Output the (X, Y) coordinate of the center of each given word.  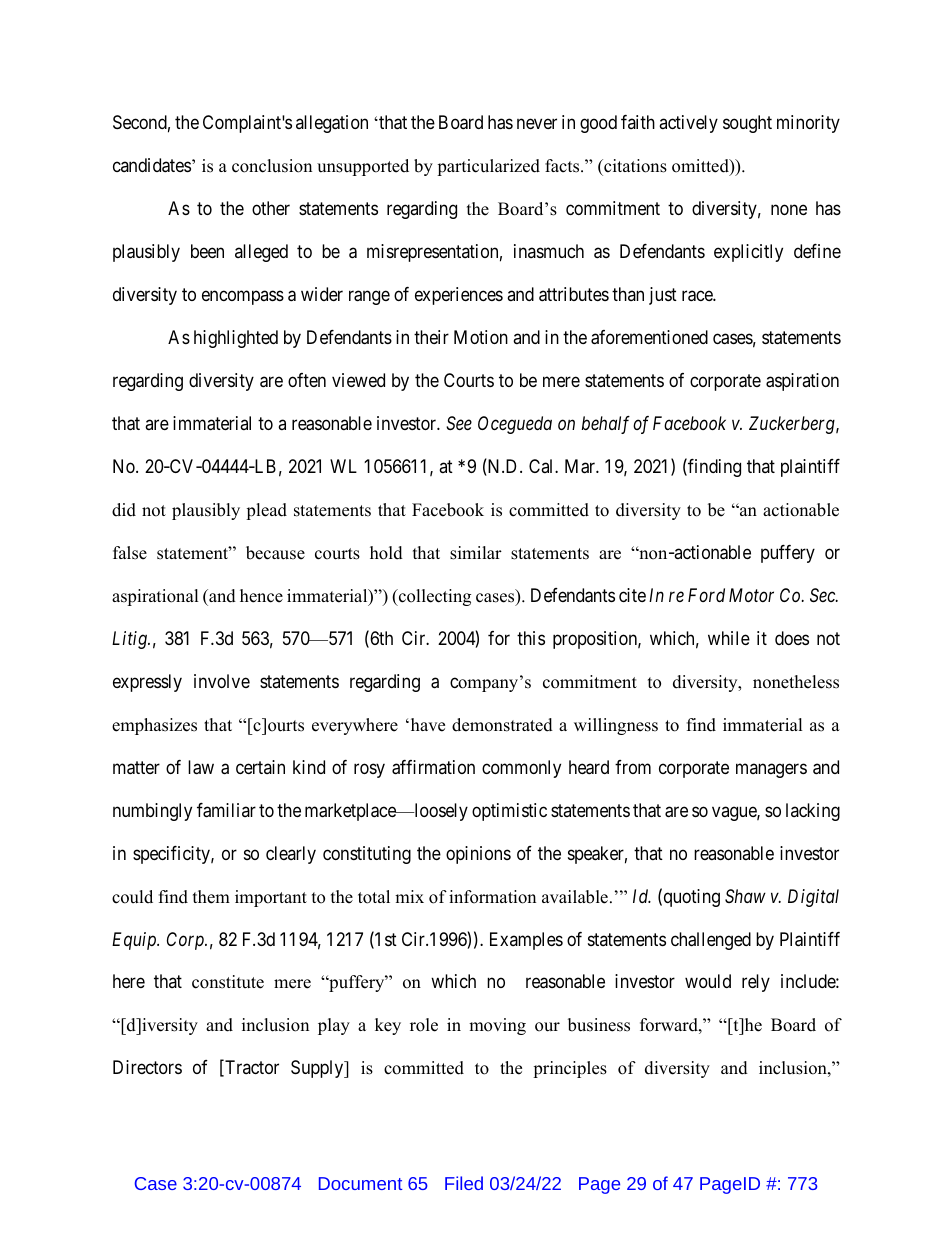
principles (570, 1069)
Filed (464, 1183)
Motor (751, 595)
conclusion (272, 166)
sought (747, 124)
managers (771, 770)
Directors (147, 1067)
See (459, 423)
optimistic (509, 812)
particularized (488, 167)
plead (266, 511)
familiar (226, 810)
